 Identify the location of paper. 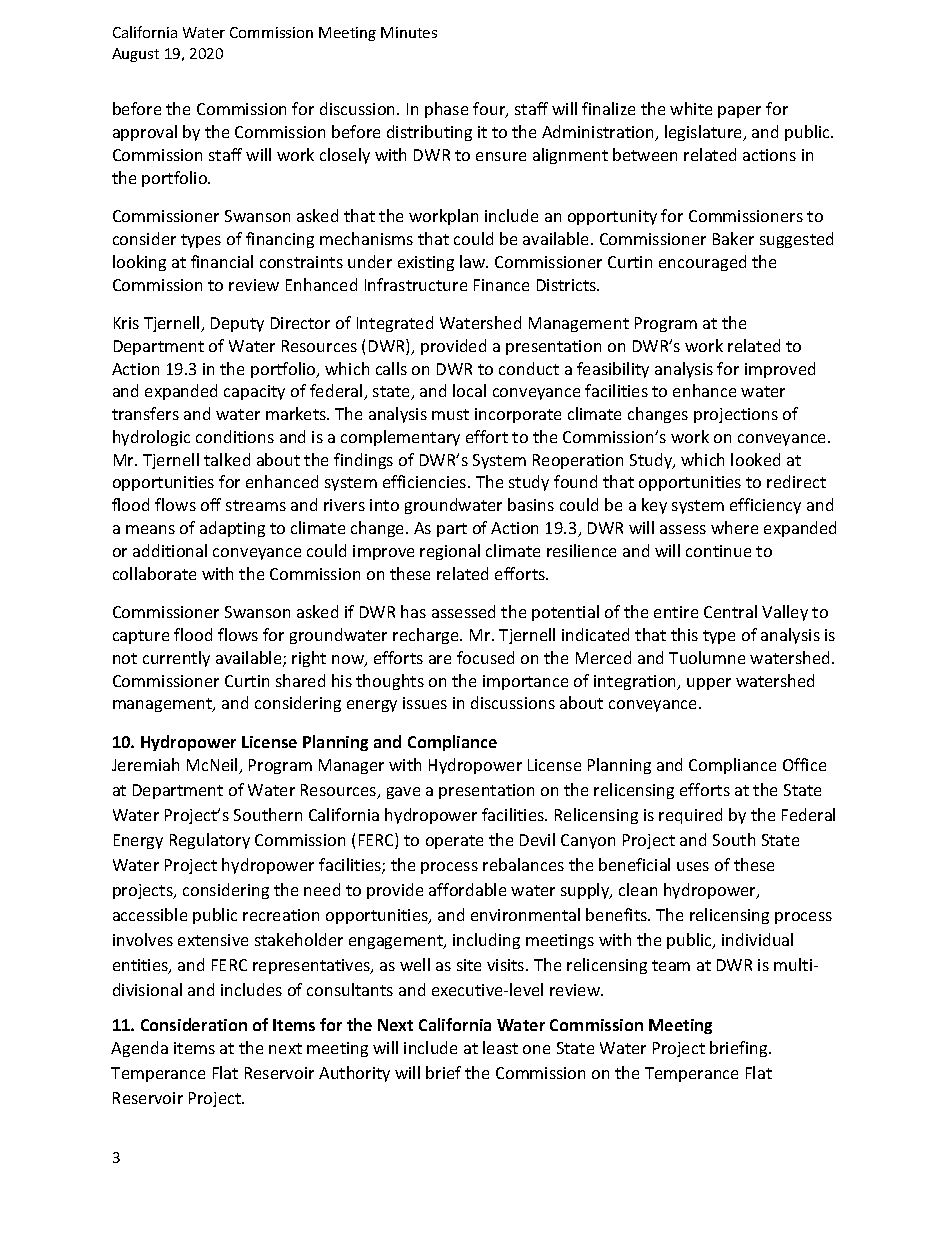
(739, 112).
